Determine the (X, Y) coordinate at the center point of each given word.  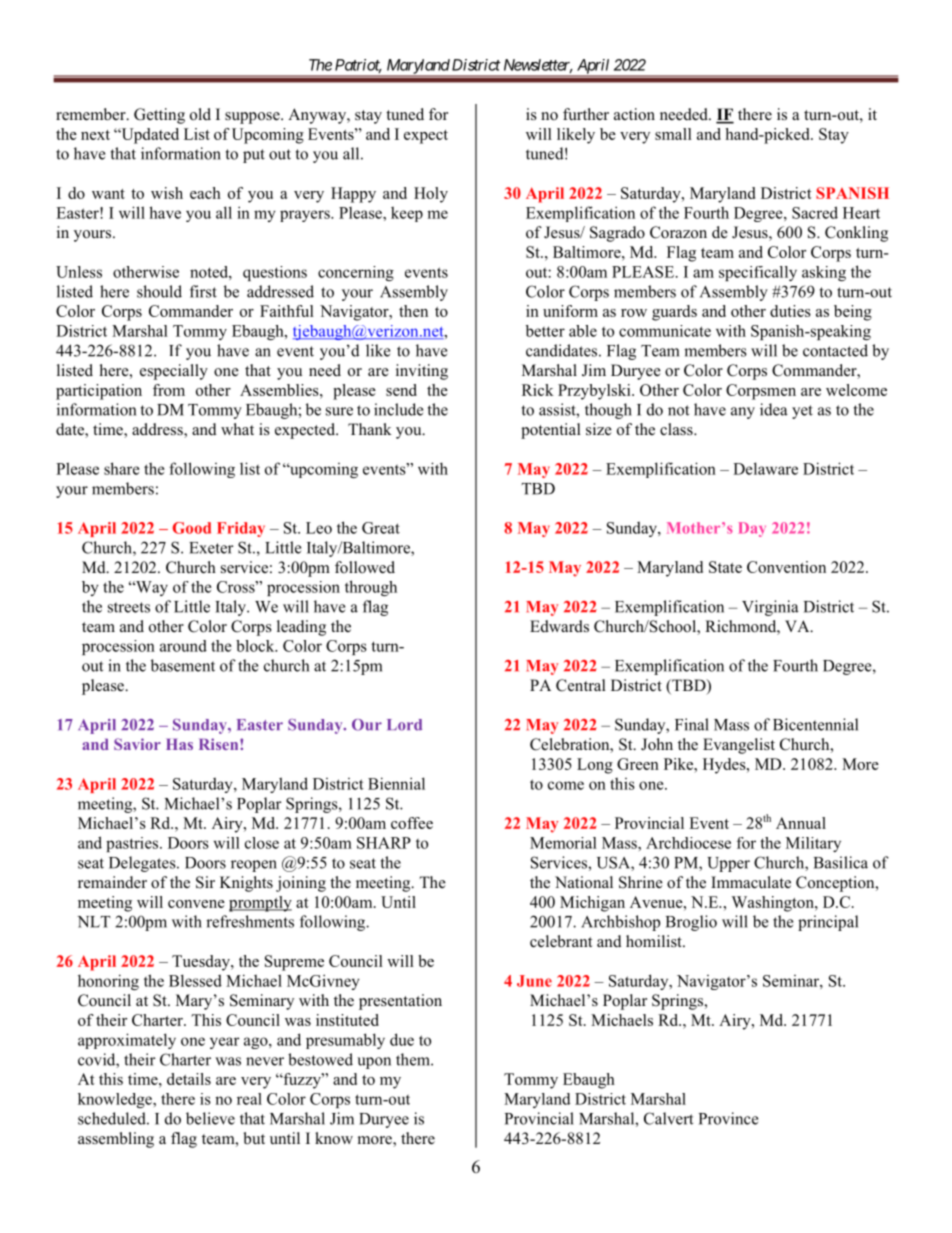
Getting (159, 116)
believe (210, 1118)
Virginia (770, 608)
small (673, 134)
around (183, 646)
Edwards (559, 626)
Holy (431, 195)
